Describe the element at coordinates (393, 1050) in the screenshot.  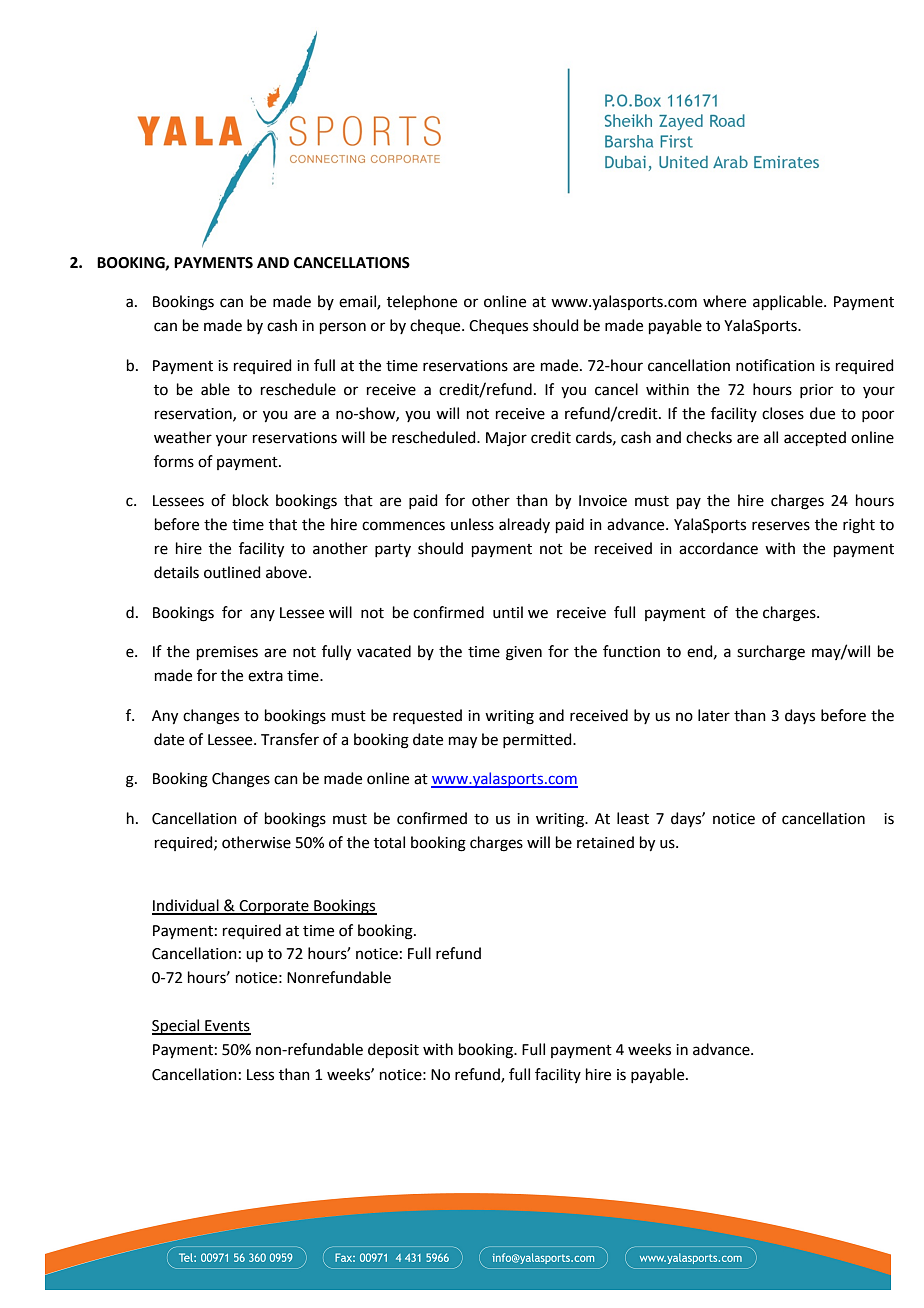
I see `deposit` at that location.
